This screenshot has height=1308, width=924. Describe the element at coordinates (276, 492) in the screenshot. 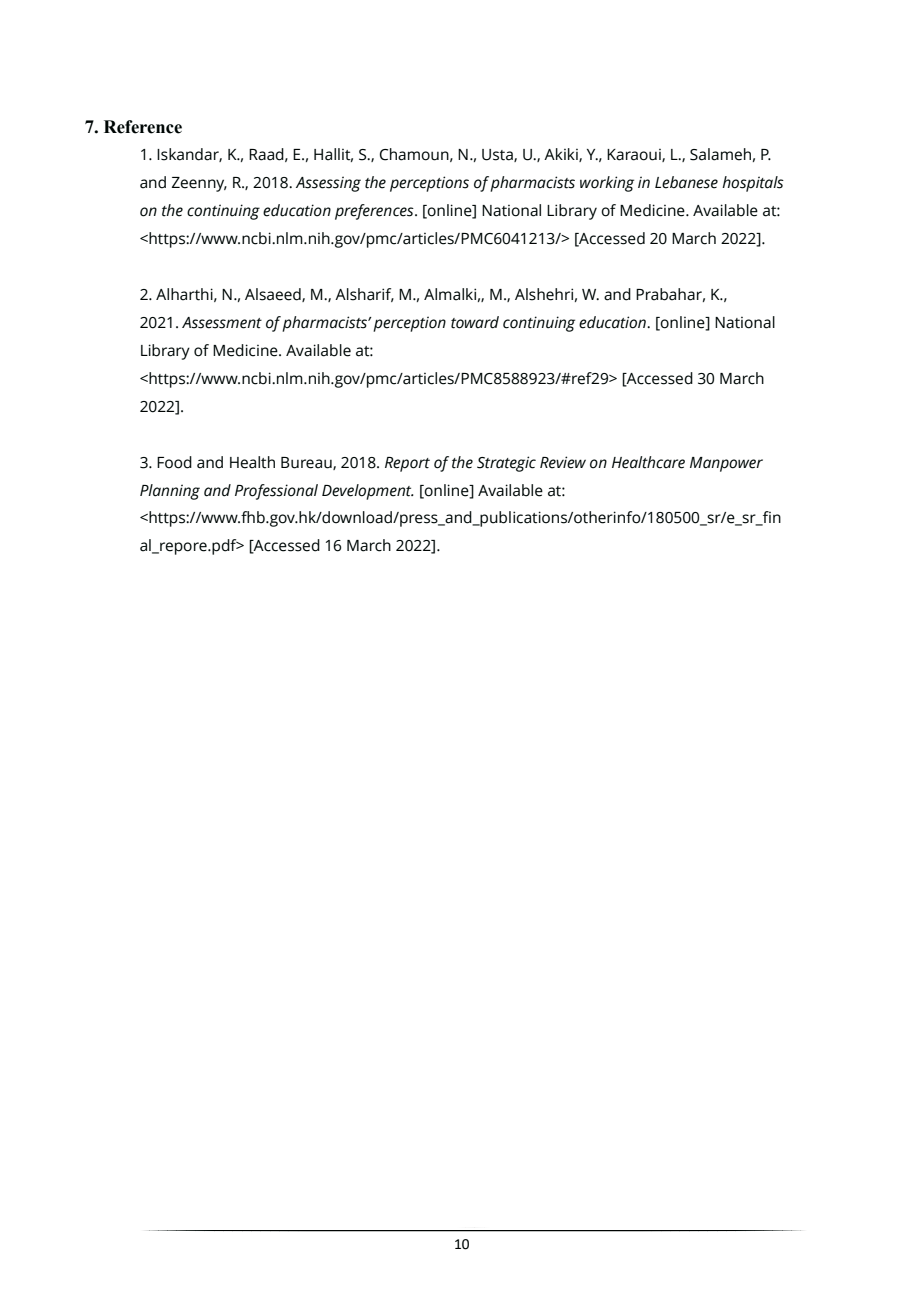

I see `Professional` at that location.
